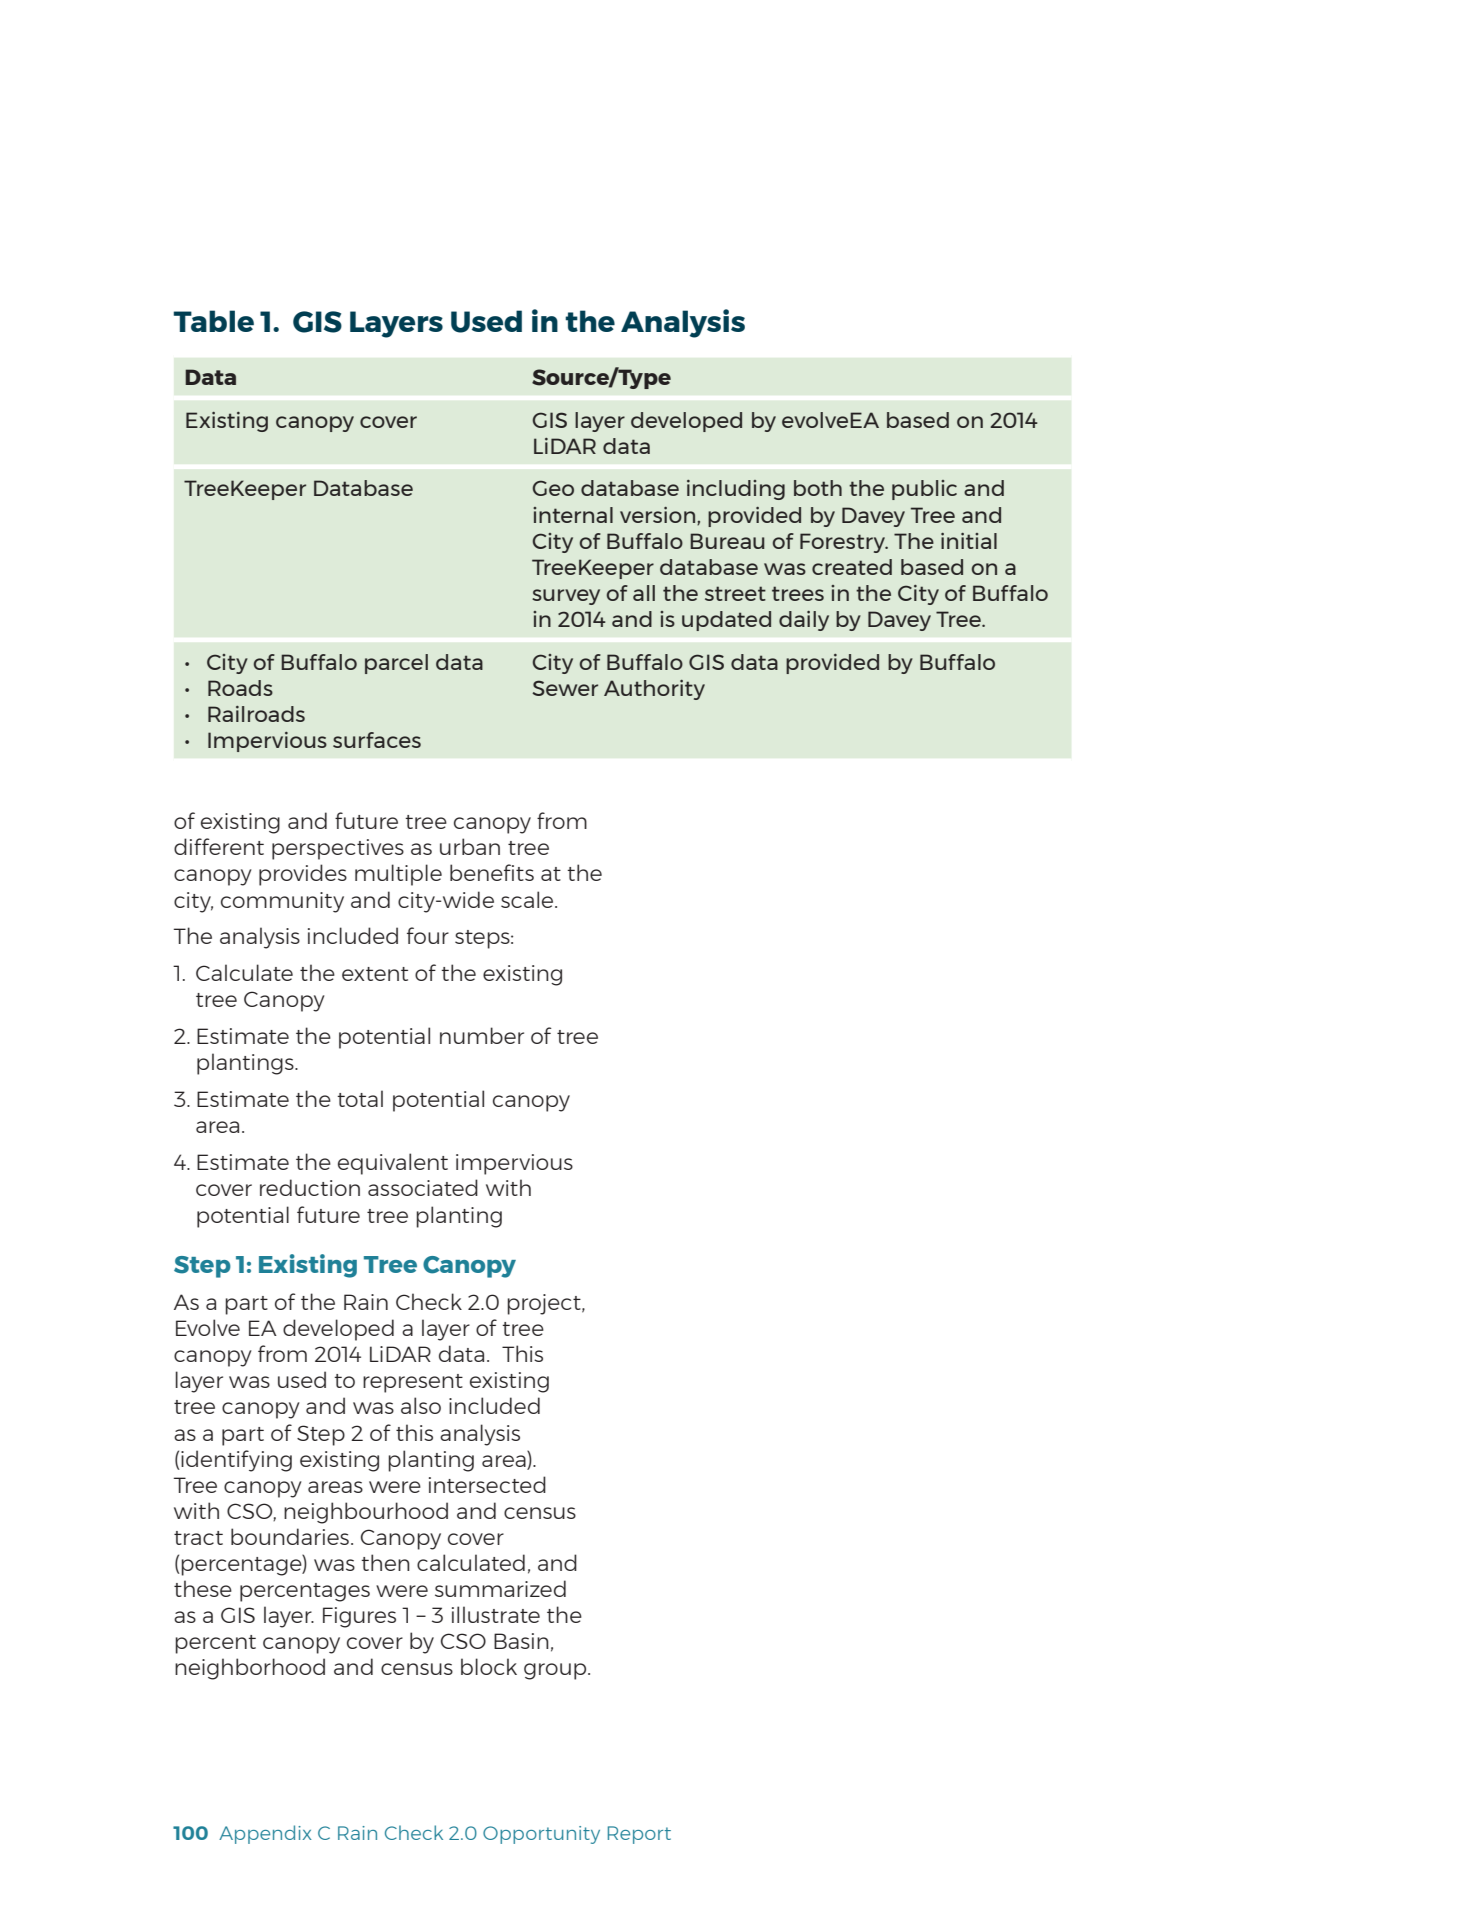 The image size is (1477, 1912). Describe the element at coordinates (487, 1484) in the page. I see `intersected` at that location.
